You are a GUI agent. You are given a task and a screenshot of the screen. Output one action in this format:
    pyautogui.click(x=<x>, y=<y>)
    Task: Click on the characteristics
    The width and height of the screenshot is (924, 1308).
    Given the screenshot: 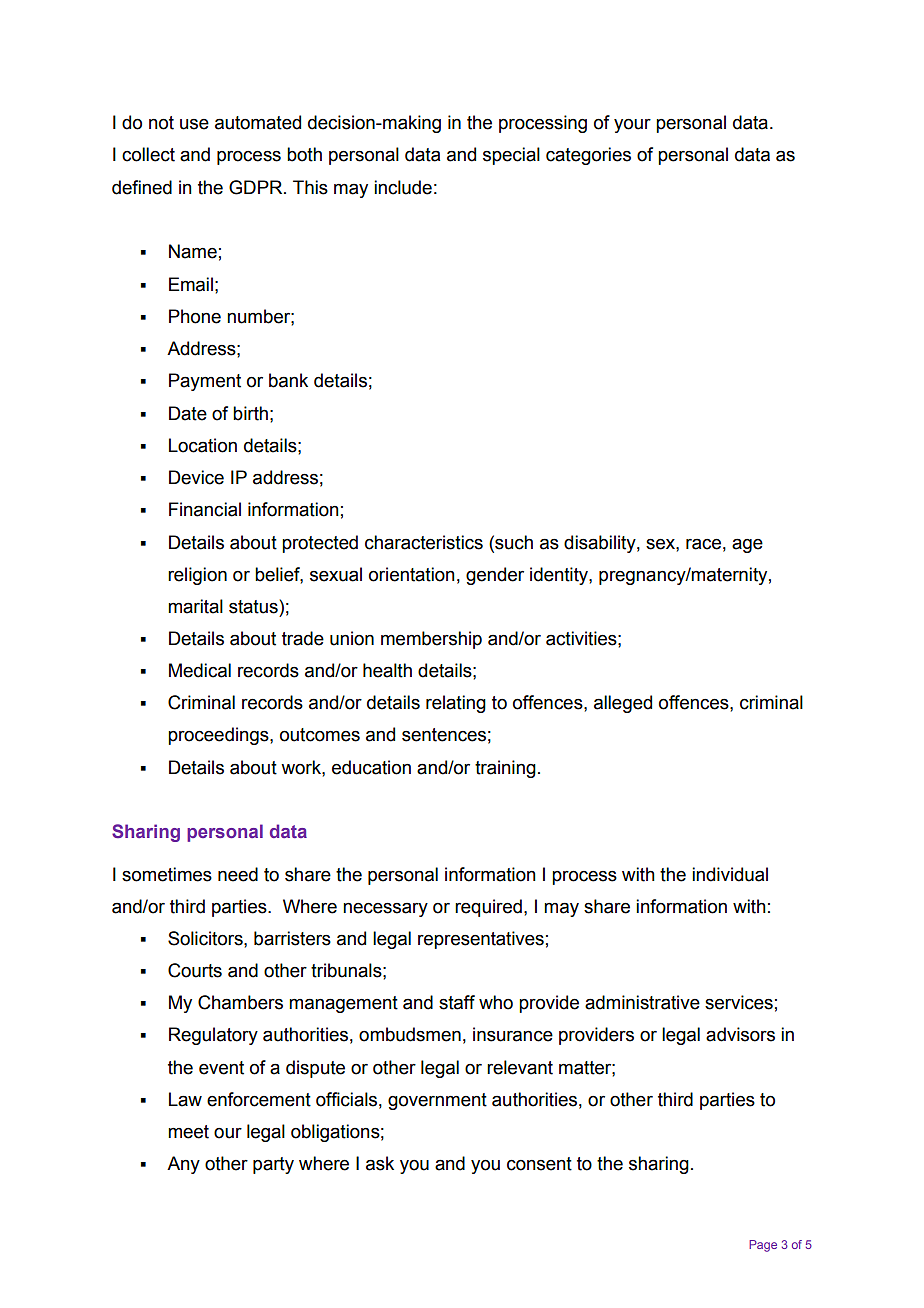 What is the action you would take?
    pyautogui.click(x=424, y=542)
